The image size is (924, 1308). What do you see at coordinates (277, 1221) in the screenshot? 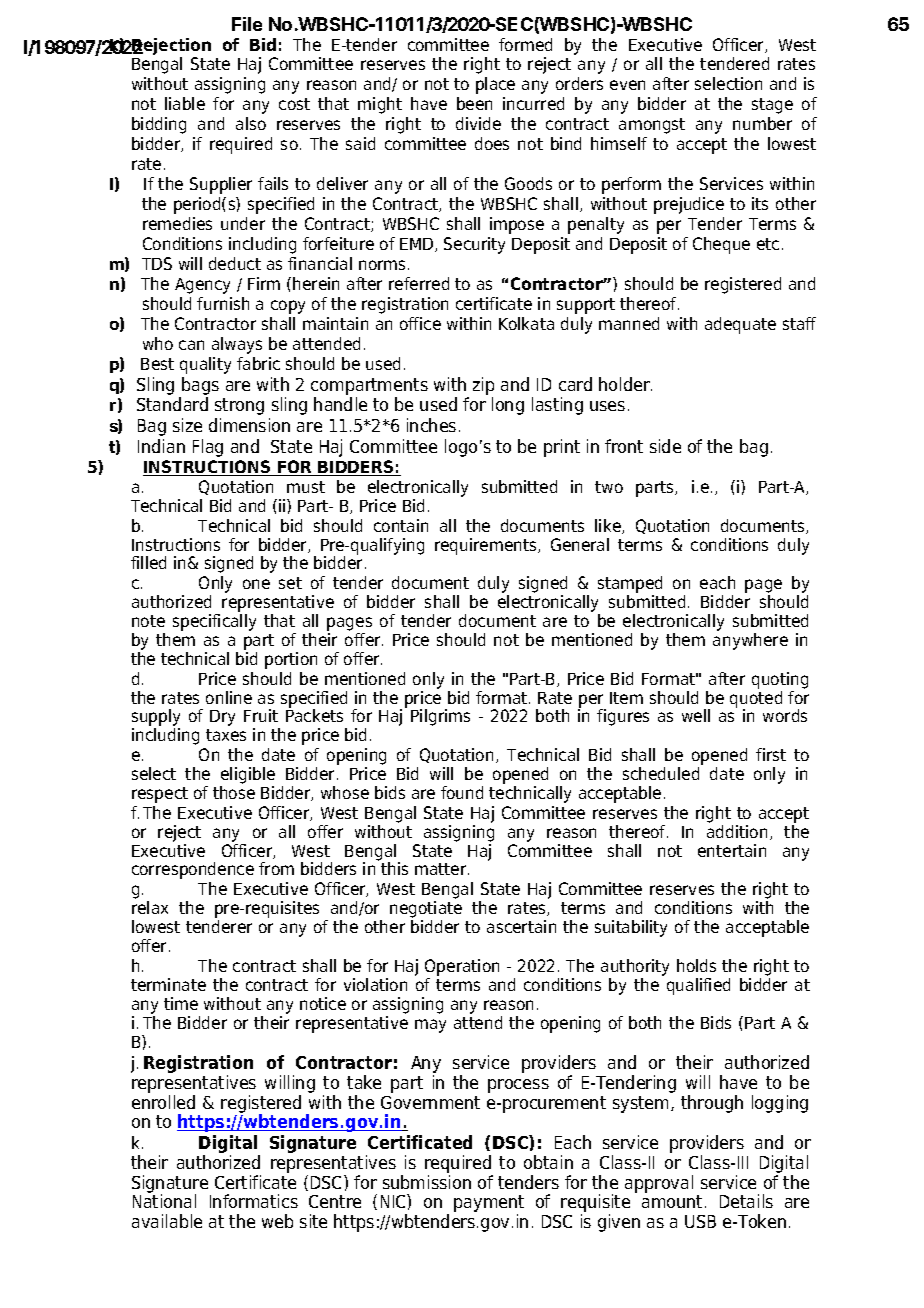
I see `web` at bounding box center [277, 1221].
